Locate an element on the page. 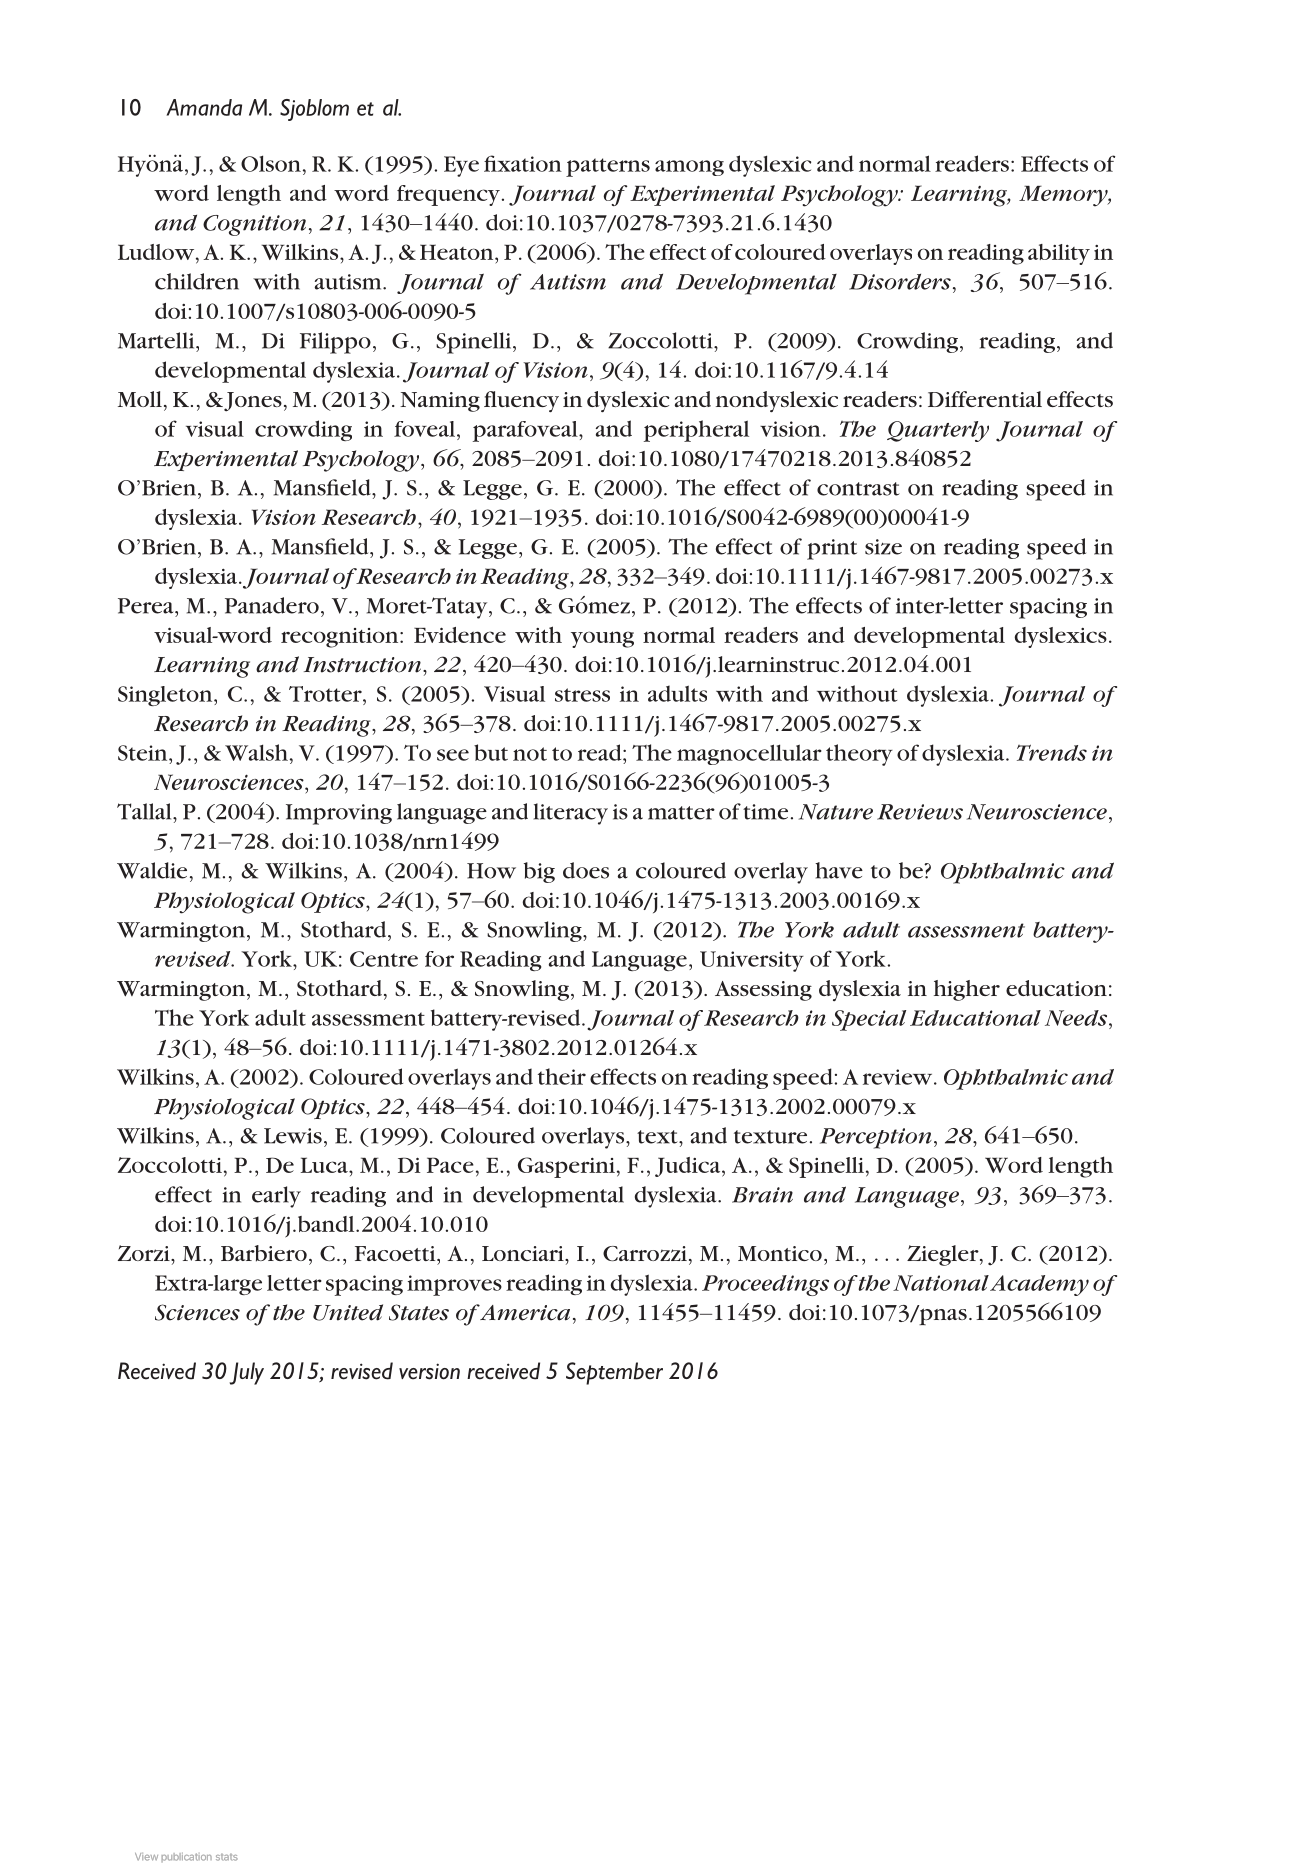 Image resolution: width=1303 pixels, height=1874 pixels. ability is located at coordinates (1059, 254).
